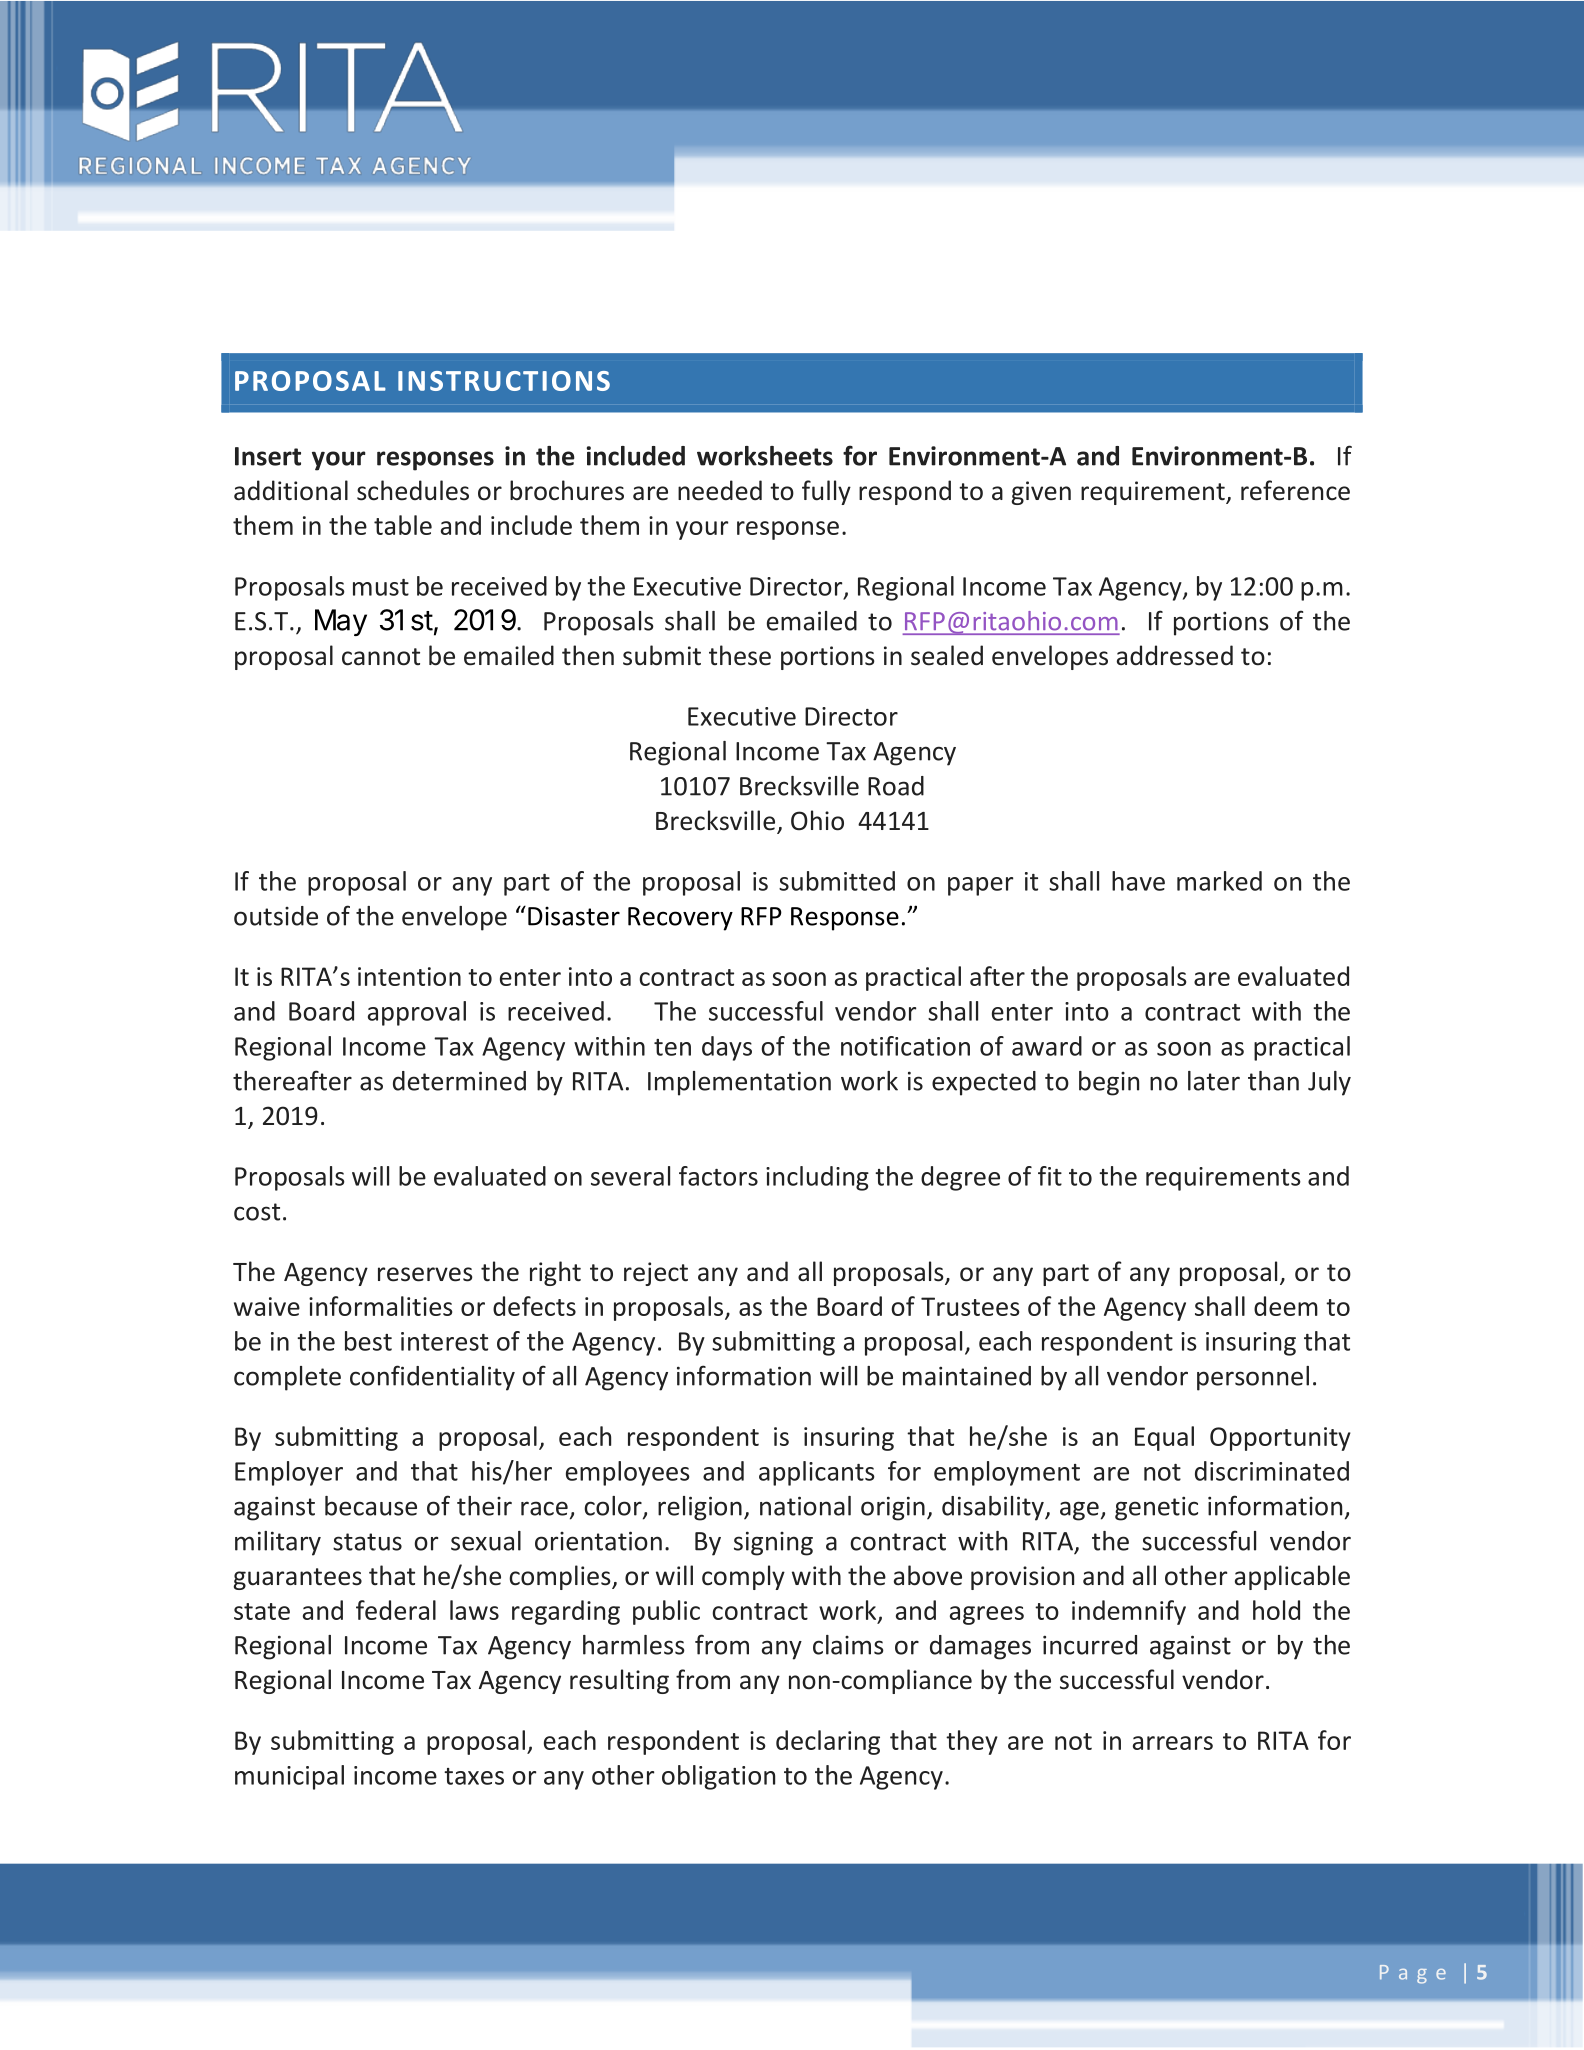 The height and width of the screenshot is (2050, 1584). I want to click on schedules, so click(413, 490).
